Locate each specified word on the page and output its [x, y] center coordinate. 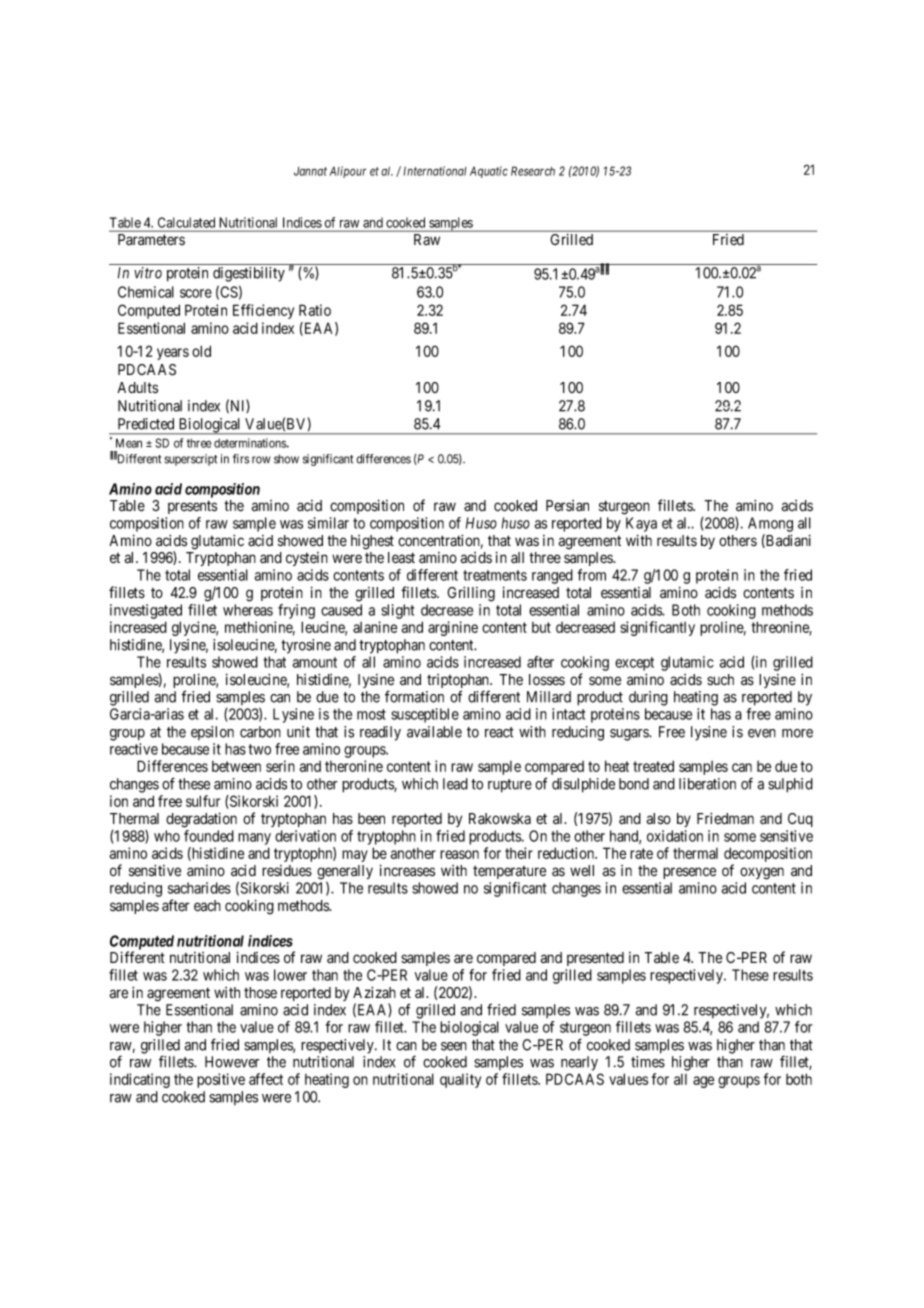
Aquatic [489, 172]
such [720, 680]
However [232, 1062]
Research [533, 171]
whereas [248, 610]
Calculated [186, 222]
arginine [453, 628]
